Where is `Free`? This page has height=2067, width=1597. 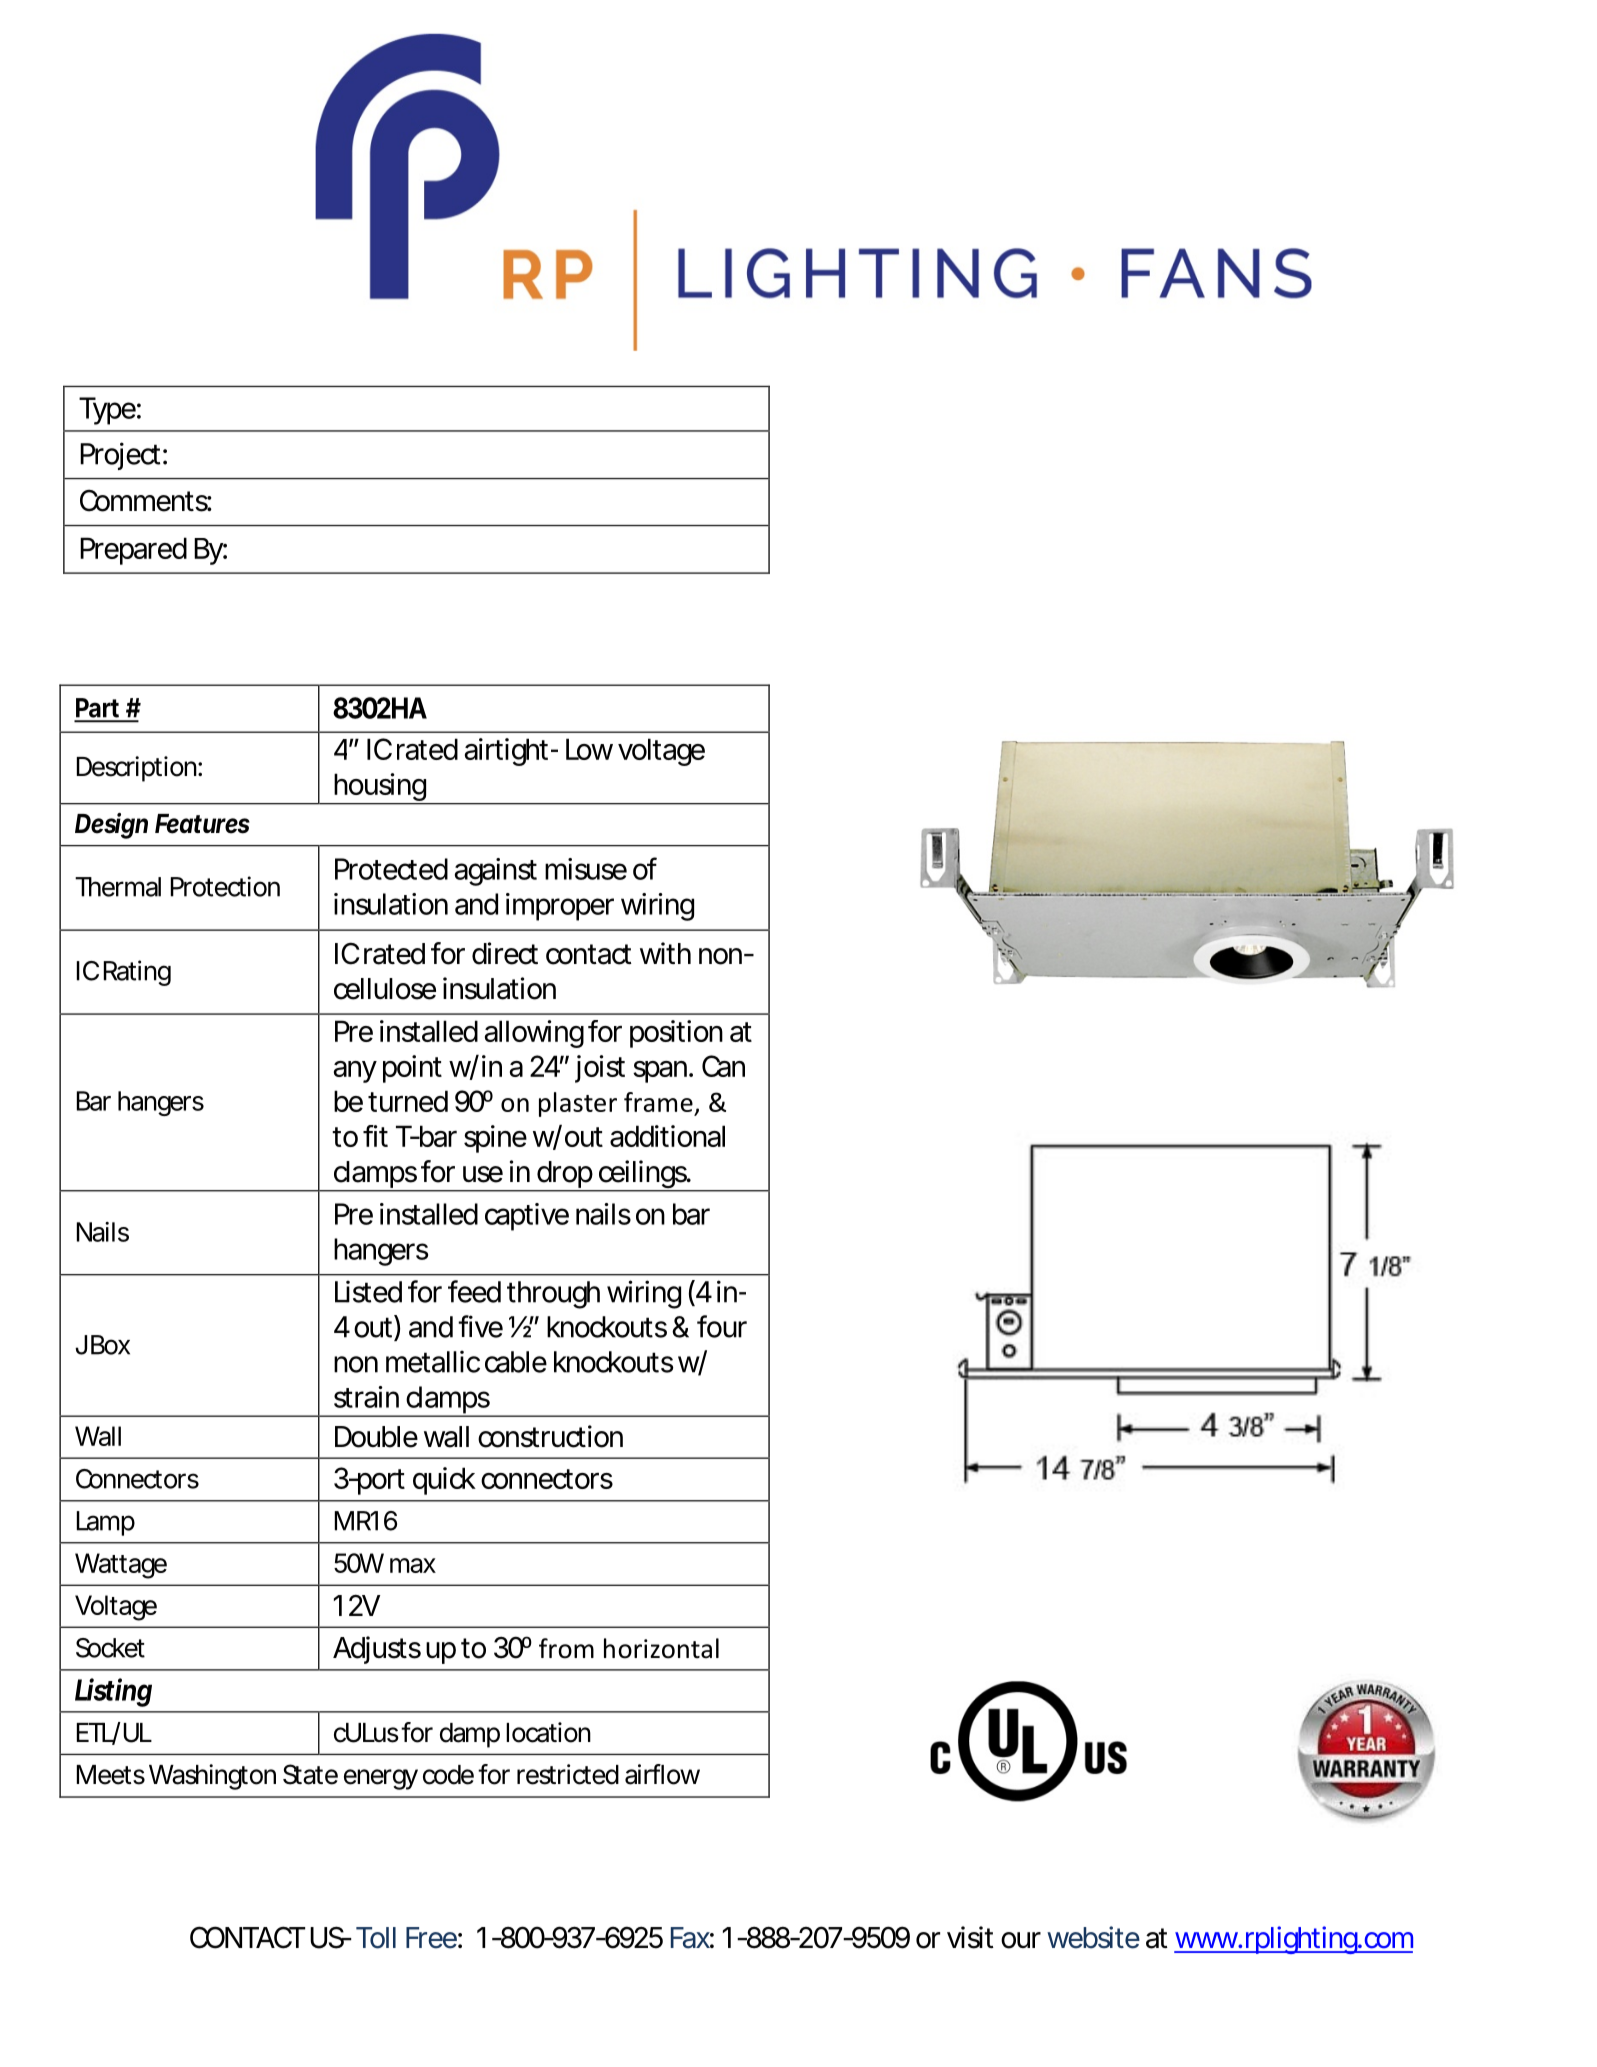
Free is located at coordinates (431, 1938).
